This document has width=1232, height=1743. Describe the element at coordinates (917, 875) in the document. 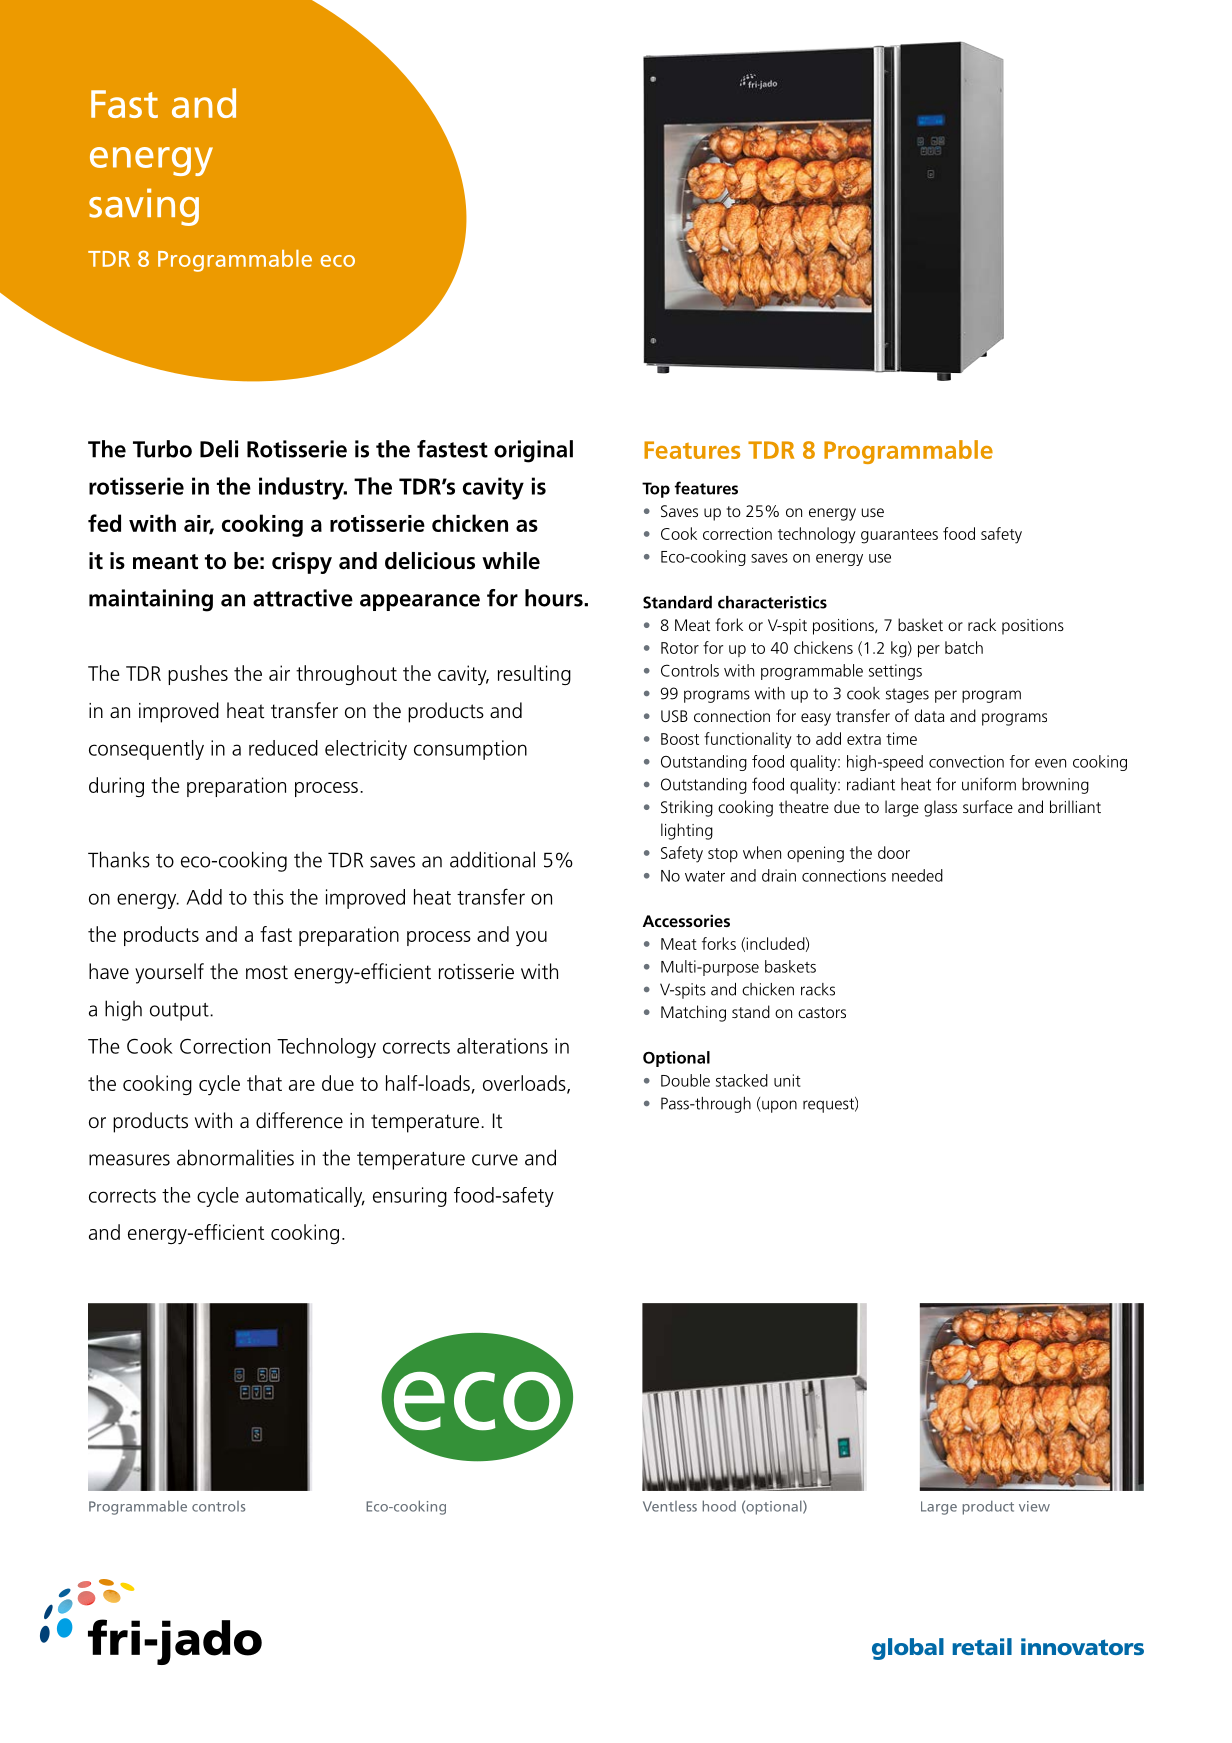

I see `needed` at that location.
